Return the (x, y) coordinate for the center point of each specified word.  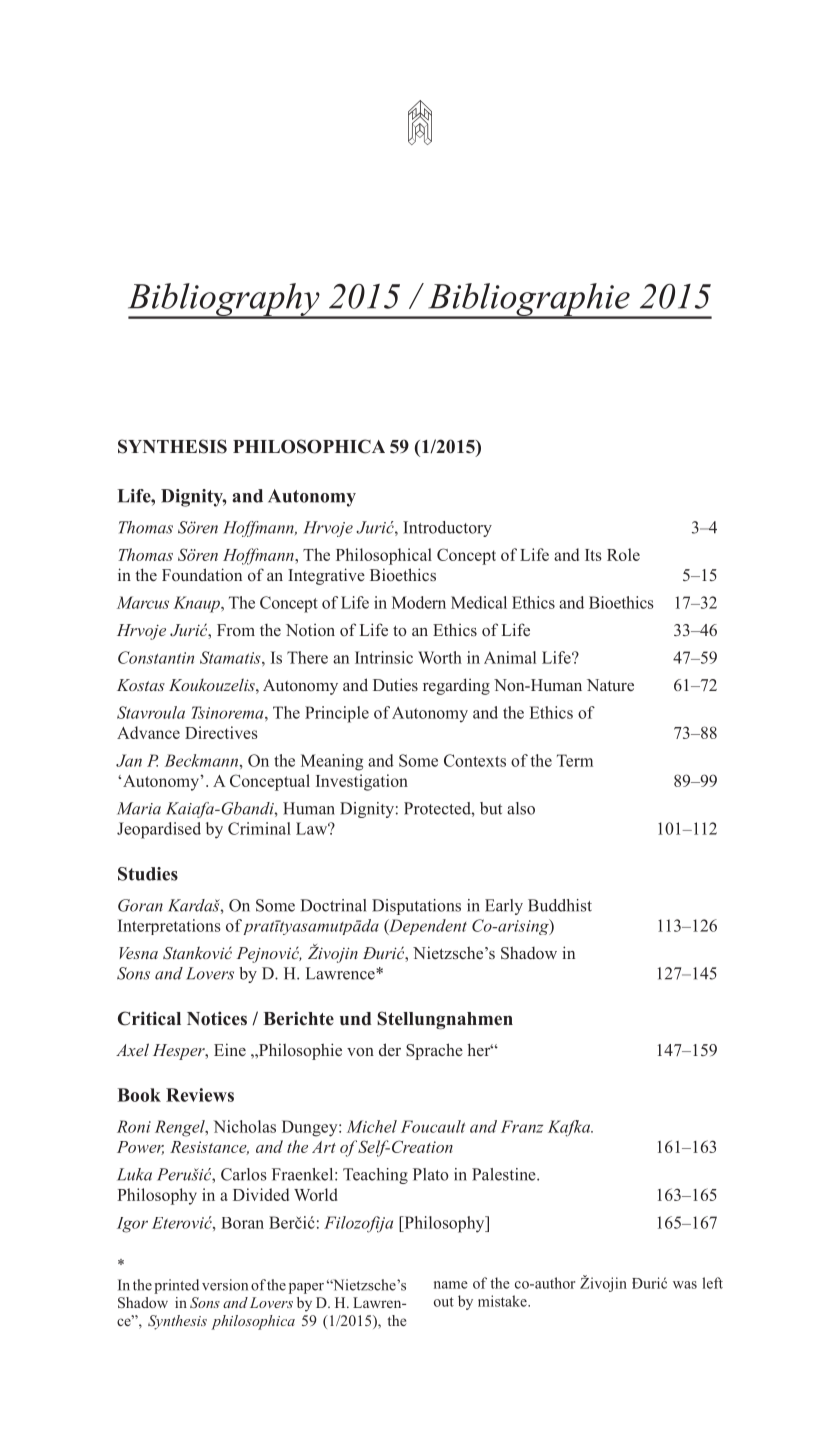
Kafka (570, 1128)
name (451, 1285)
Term (575, 760)
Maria (139, 808)
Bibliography (225, 300)
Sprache (434, 1051)
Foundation (202, 574)
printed (176, 1286)
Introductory (447, 529)
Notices (217, 1018)
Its (593, 555)
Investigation (362, 782)
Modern (419, 602)
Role (623, 554)
